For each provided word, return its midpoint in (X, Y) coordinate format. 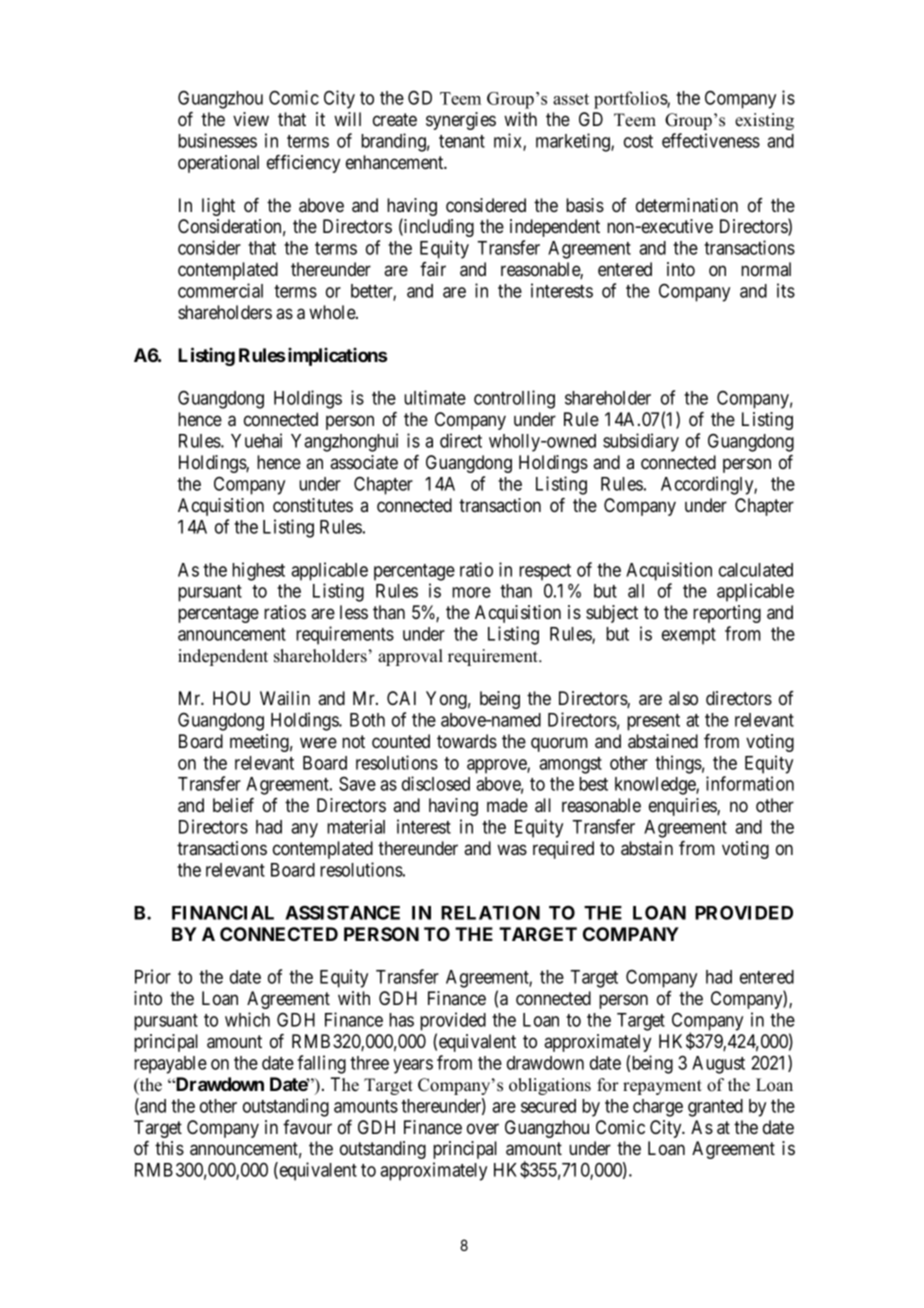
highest (258, 571)
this (169, 1148)
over (483, 1128)
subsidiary (641, 442)
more (471, 592)
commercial (220, 290)
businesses (217, 140)
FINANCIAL (223, 912)
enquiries (683, 807)
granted (715, 1108)
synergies (461, 121)
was (512, 850)
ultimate (435, 397)
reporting (727, 614)
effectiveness (711, 140)
